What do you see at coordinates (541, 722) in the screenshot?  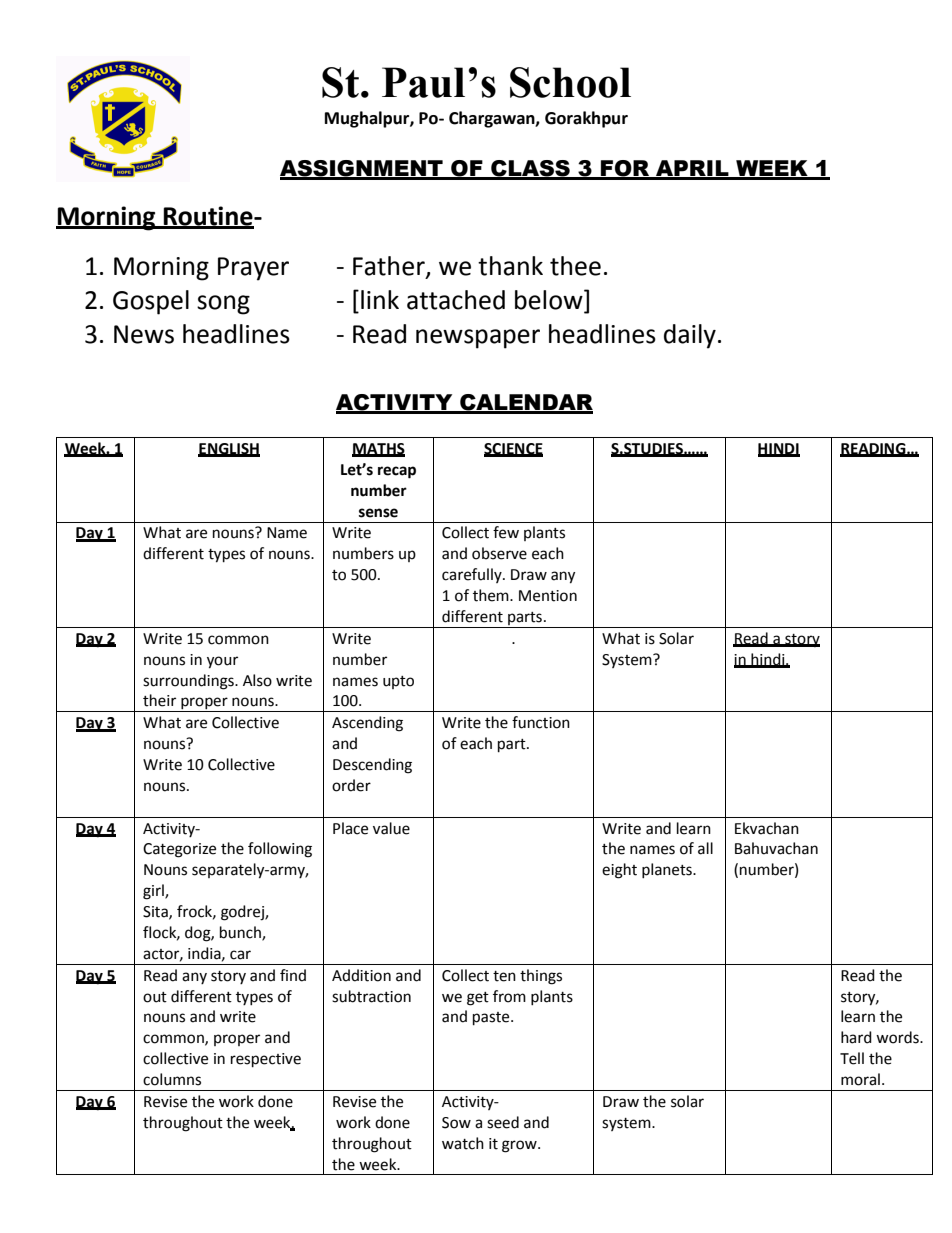 I see `function` at bounding box center [541, 722].
